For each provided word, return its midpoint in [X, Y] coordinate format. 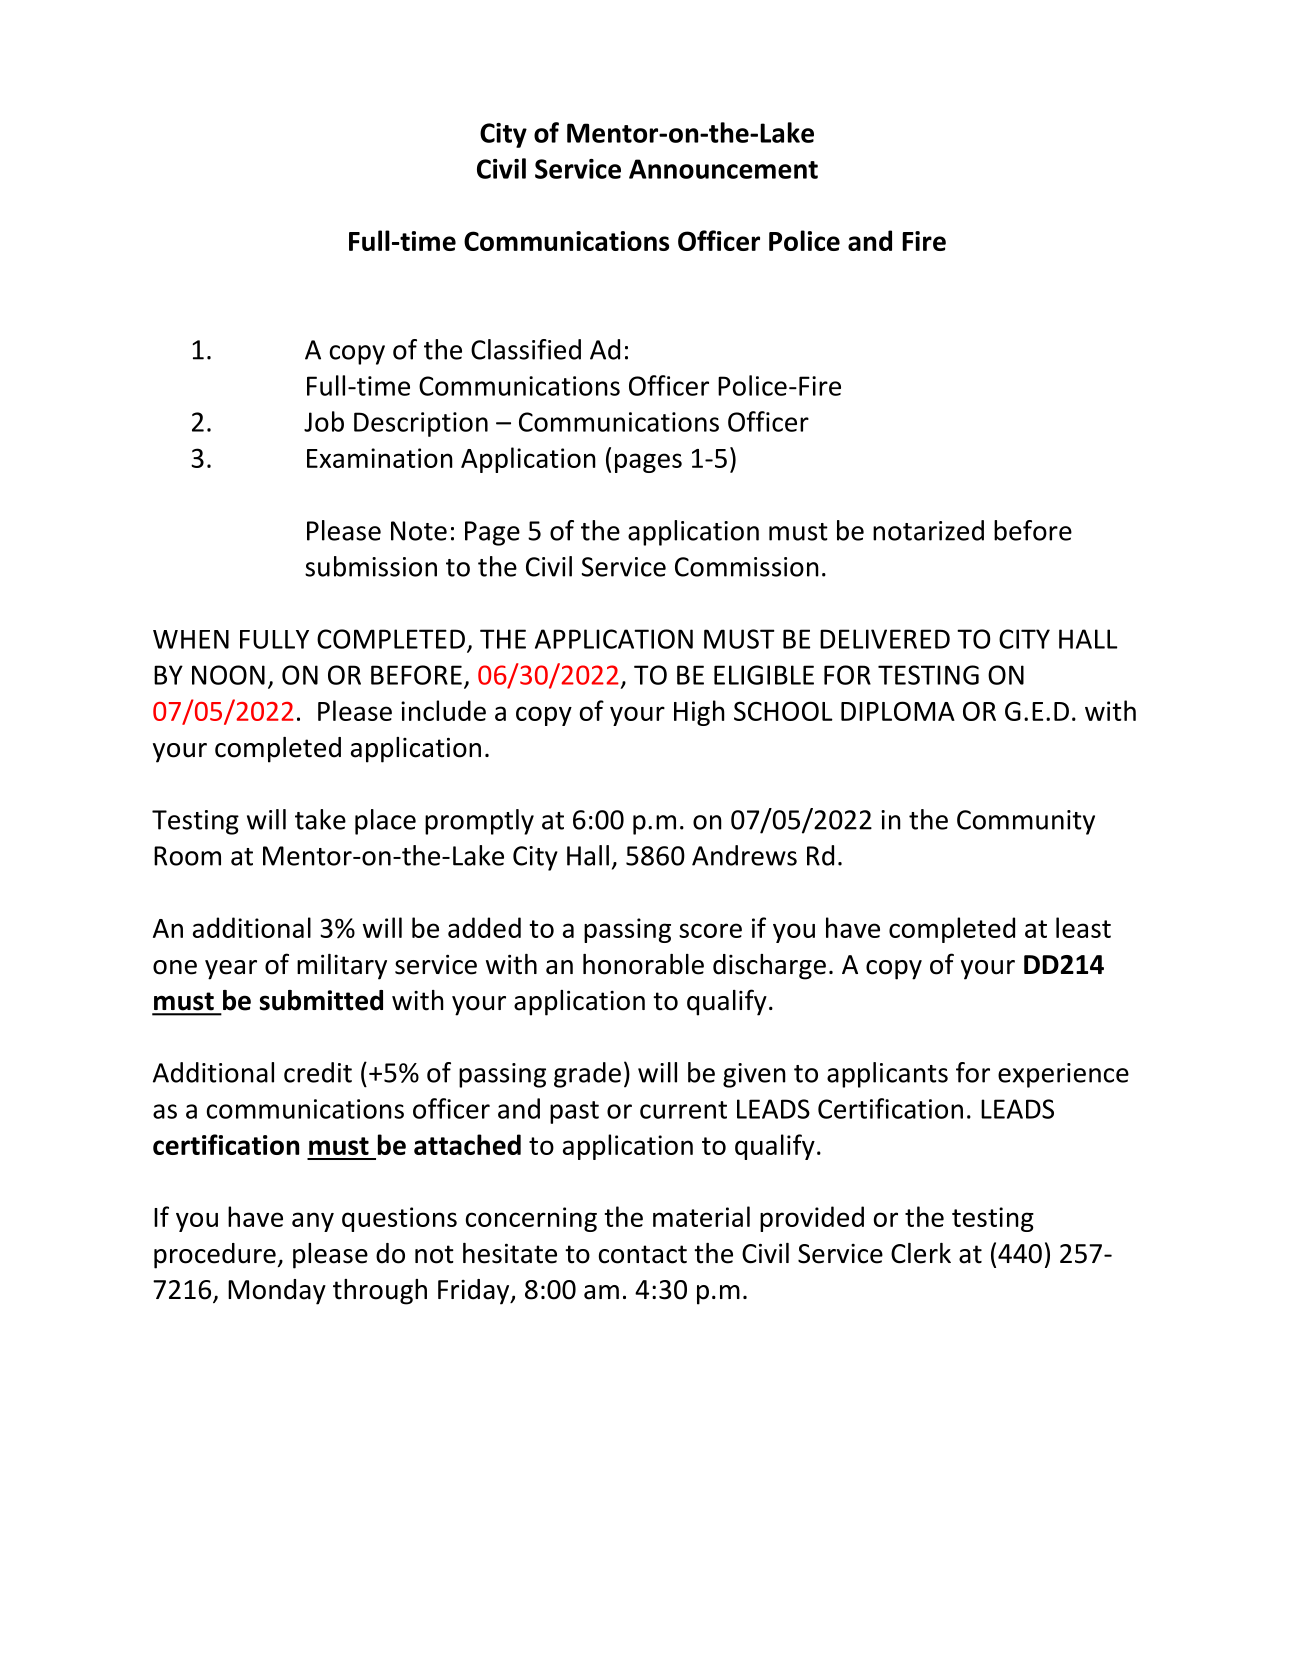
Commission [747, 567]
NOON [228, 675]
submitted [321, 1000]
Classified [526, 349]
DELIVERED [885, 639]
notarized [928, 530]
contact [643, 1254]
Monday [277, 1292]
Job [324, 421]
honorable [643, 964]
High [699, 713]
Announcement [723, 169]
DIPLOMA [898, 711]
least [1083, 927]
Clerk [921, 1253]
